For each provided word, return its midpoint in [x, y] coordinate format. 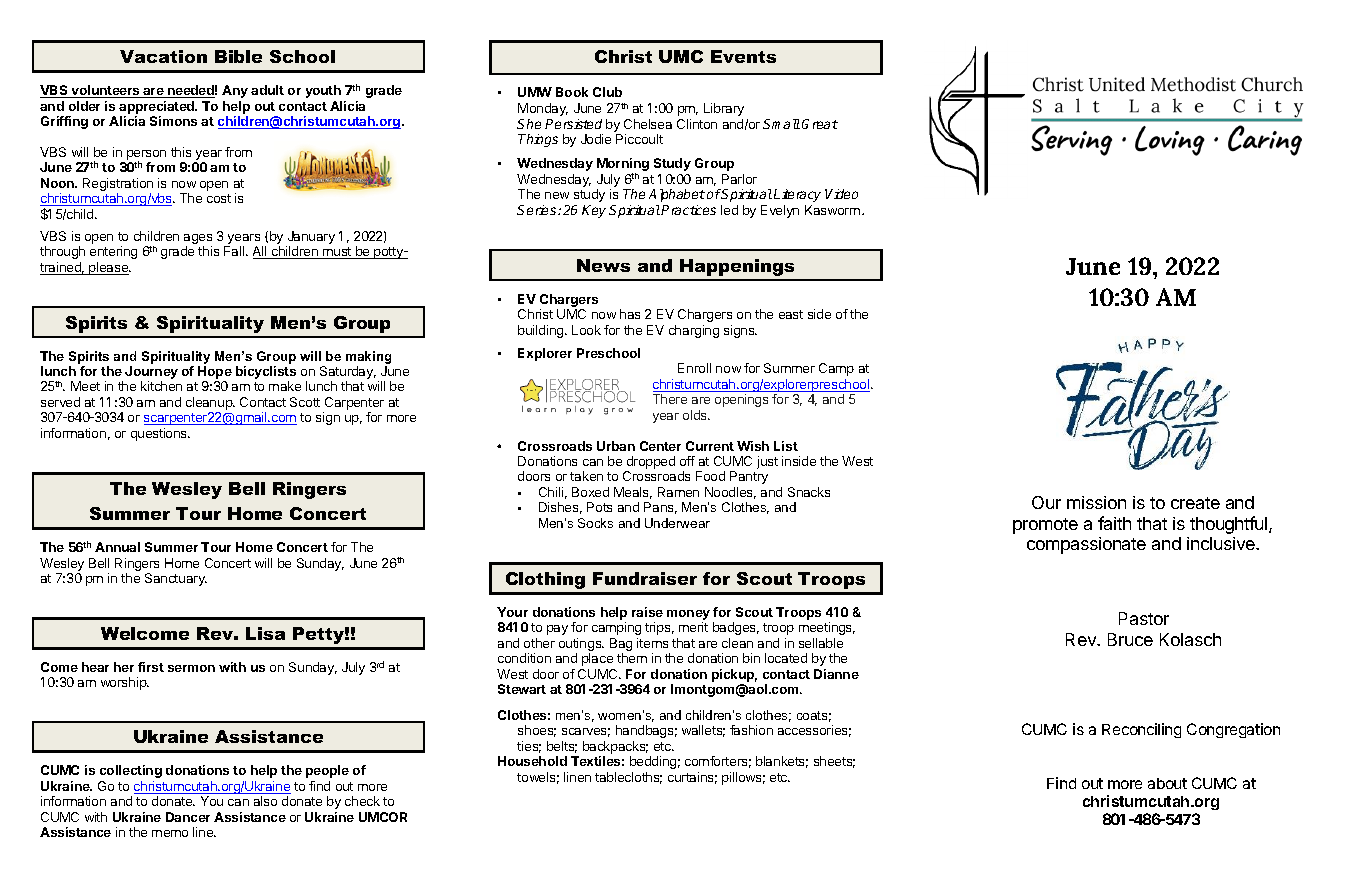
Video [841, 194]
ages [198, 240]
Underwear [677, 523]
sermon [191, 668]
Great [820, 124]
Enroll [694, 368]
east [791, 314]
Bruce [1130, 639]
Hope [215, 374]
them [632, 658]
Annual [117, 547]
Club [607, 92]
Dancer [188, 817]
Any [235, 91]
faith [1114, 523]
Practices [688, 210]
